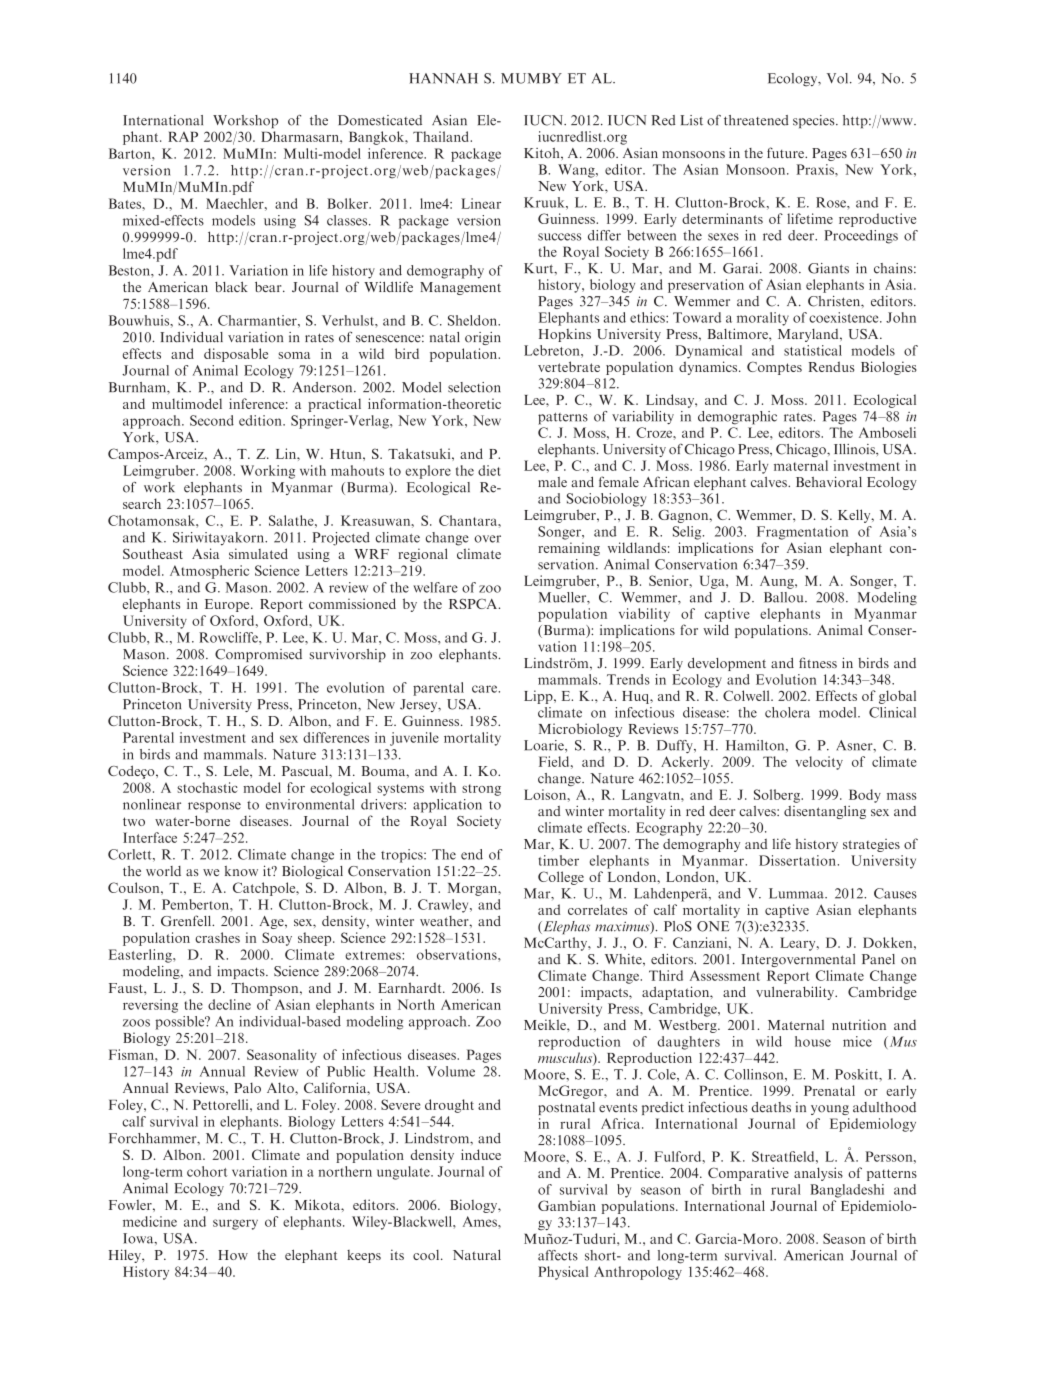  What do you see at coordinates (235, 1224) in the document?
I see `surgery` at bounding box center [235, 1224].
